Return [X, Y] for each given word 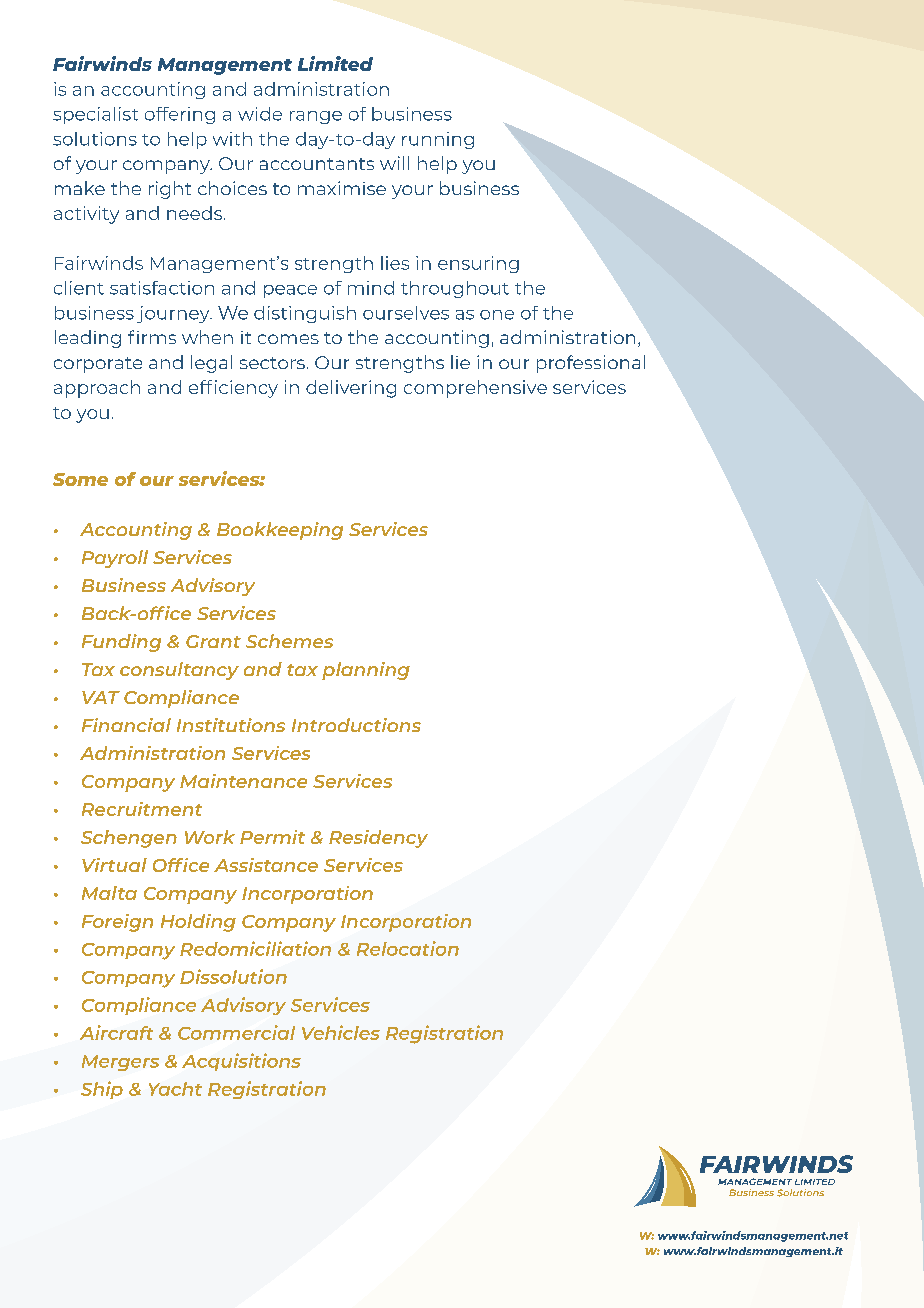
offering [180, 115]
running [438, 140]
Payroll [115, 559]
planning [366, 671]
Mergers [120, 1063]
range [316, 117]
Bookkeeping [280, 531]
